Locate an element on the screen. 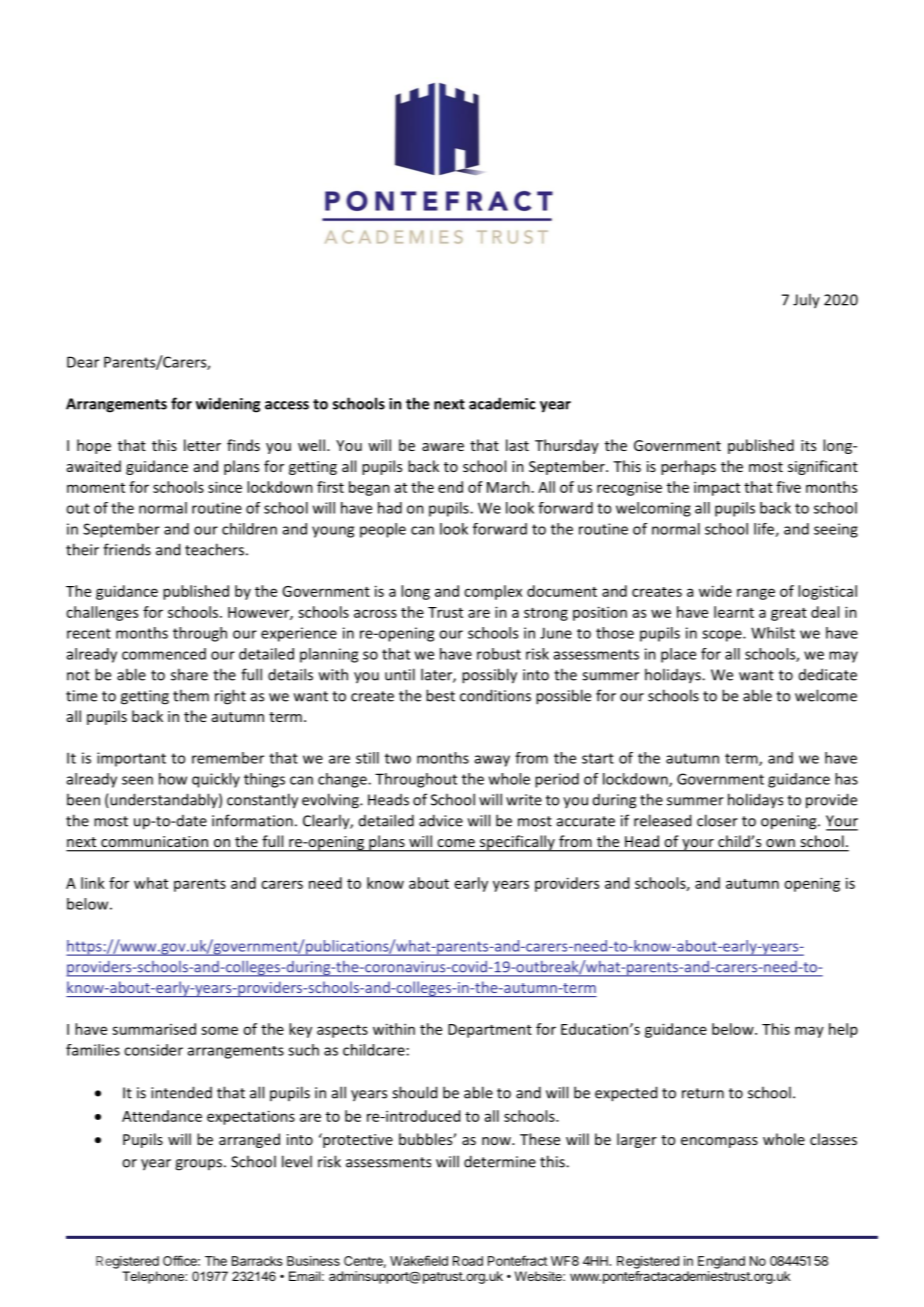  closer is located at coordinates (717, 820).
